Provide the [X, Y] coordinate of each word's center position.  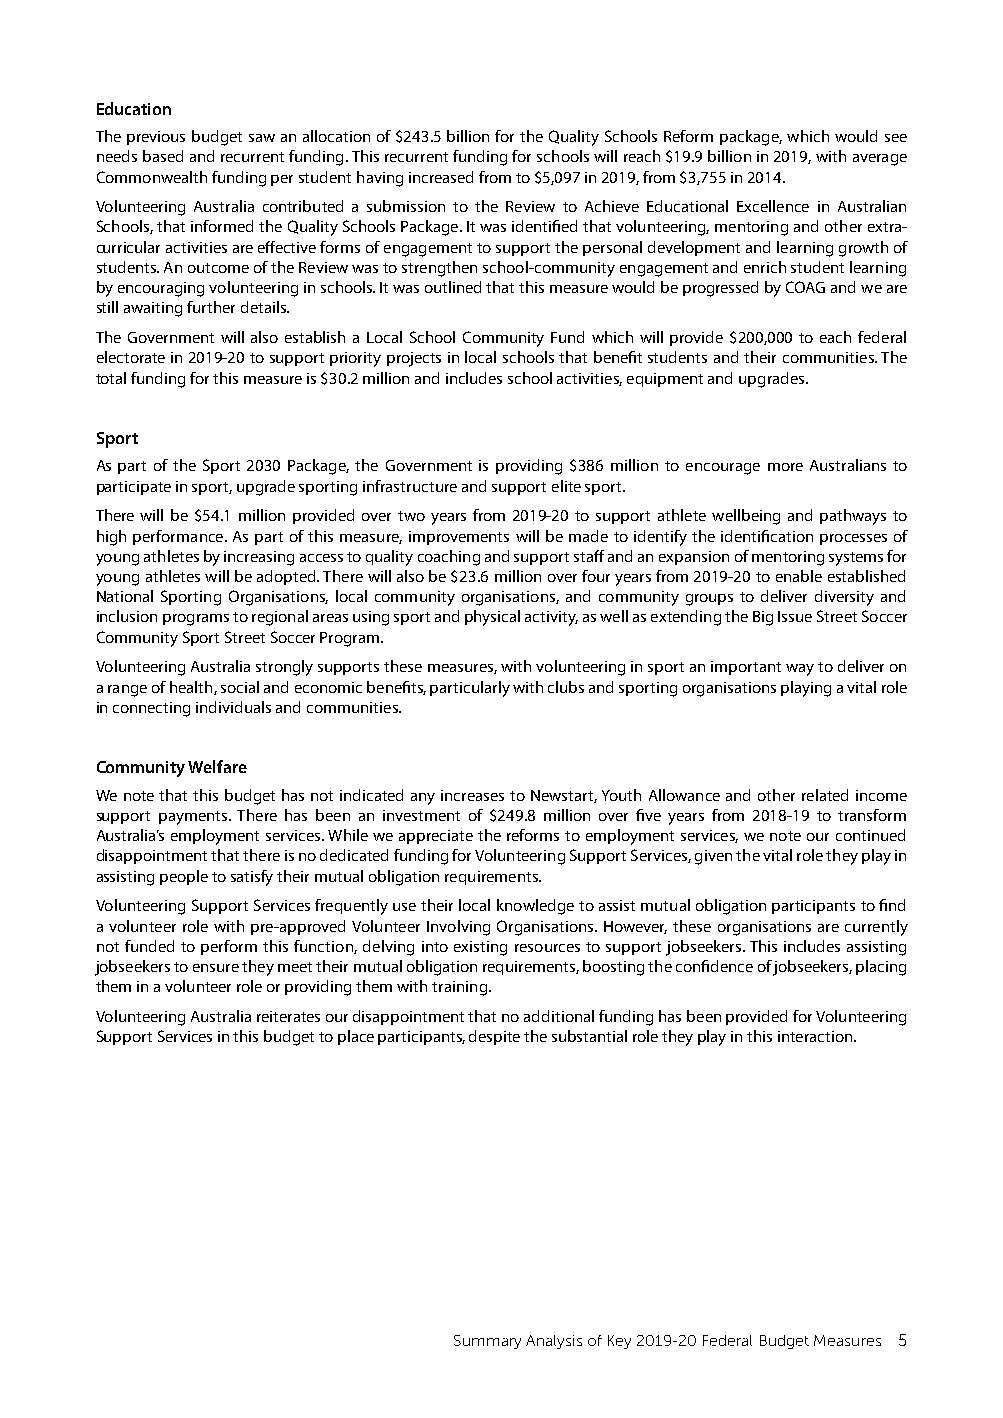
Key [619, 1342]
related [825, 795]
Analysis [554, 1342]
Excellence [773, 206]
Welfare [217, 766]
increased [441, 177]
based [163, 156]
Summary [487, 1342]
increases [472, 795]
